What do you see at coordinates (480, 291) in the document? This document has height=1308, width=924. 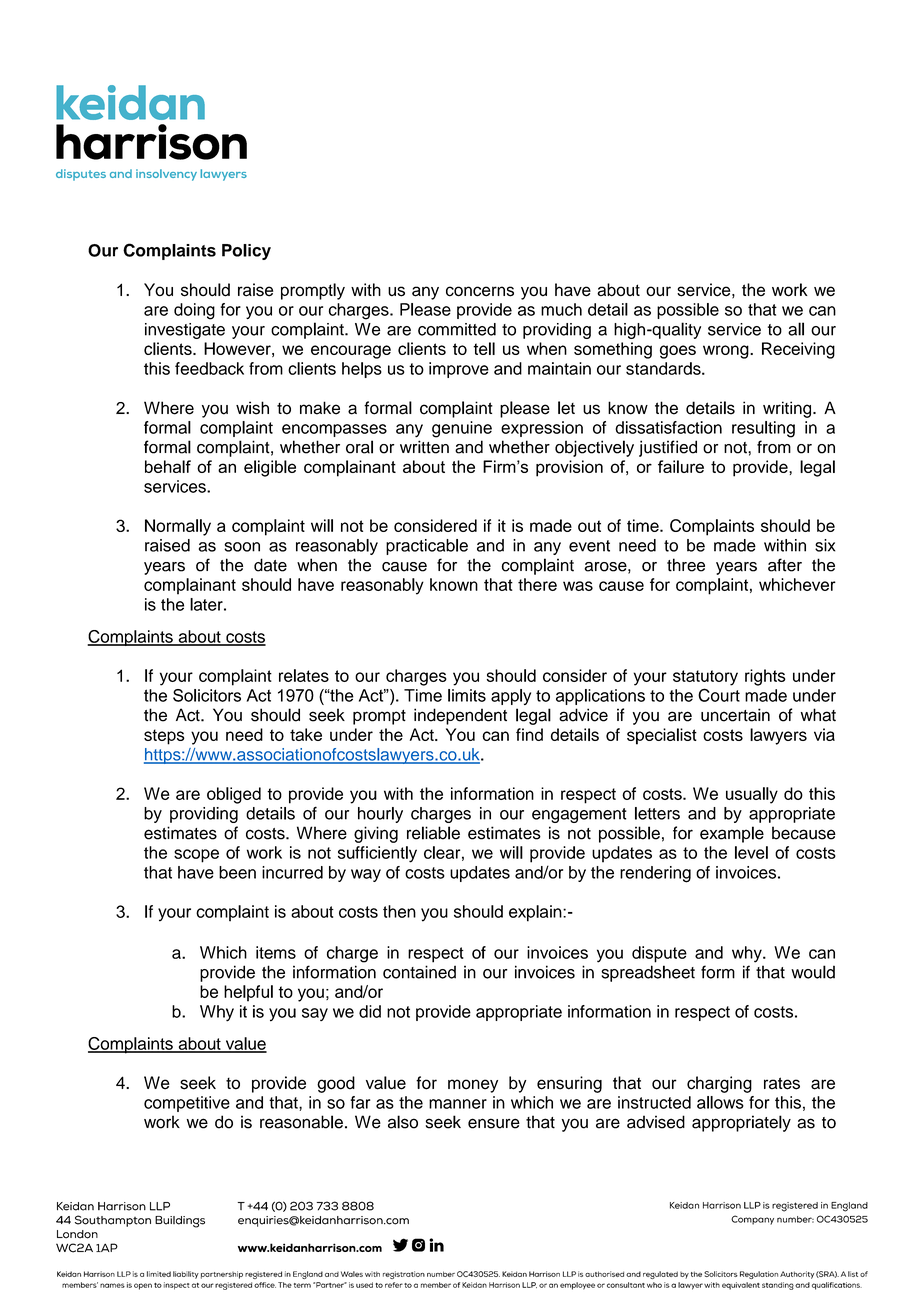 I see `concerns` at bounding box center [480, 291].
